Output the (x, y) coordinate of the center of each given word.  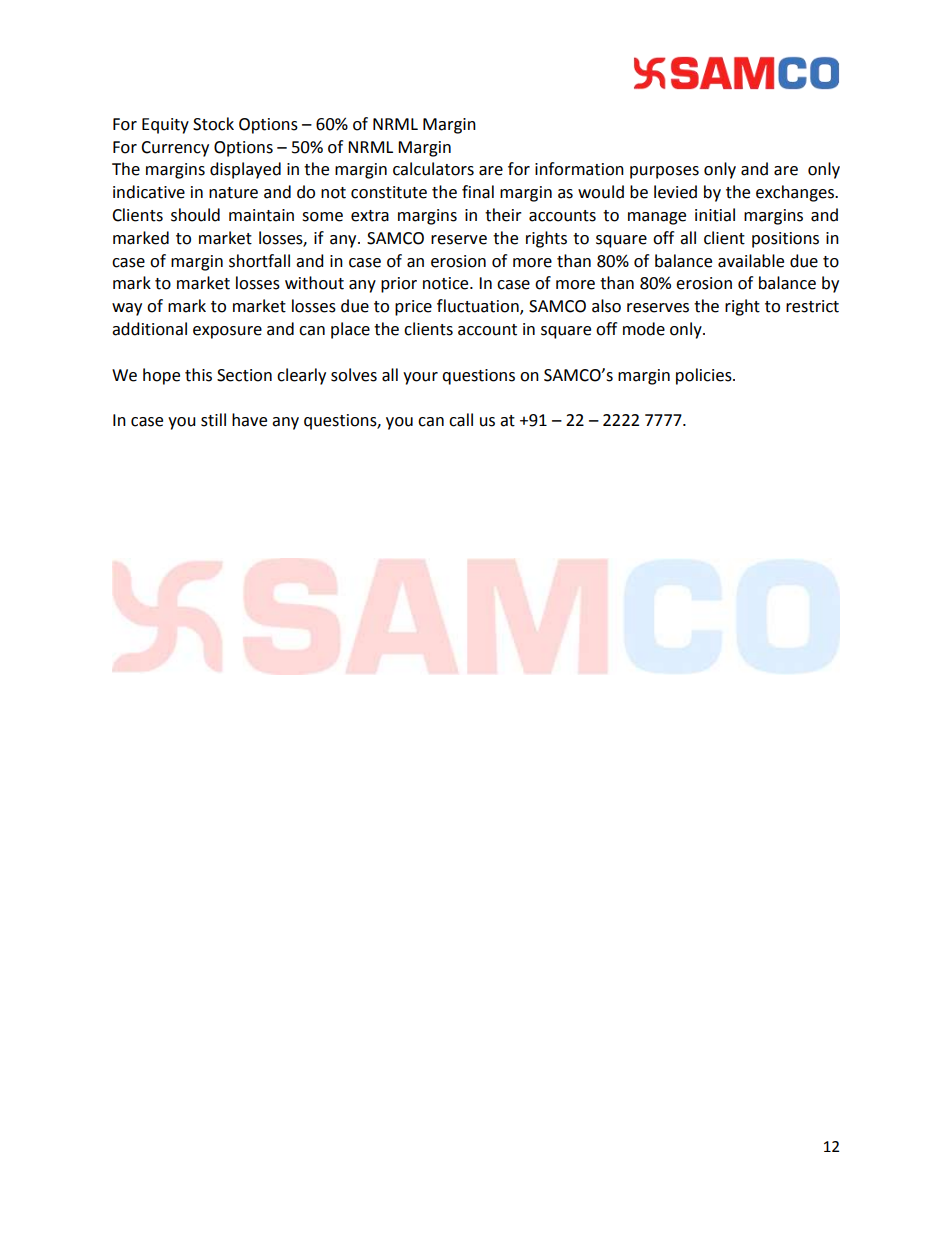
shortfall (259, 261)
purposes (664, 172)
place (350, 330)
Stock (213, 124)
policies (705, 376)
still (213, 420)
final (478, 192)
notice (447, 283)
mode (644, 329)
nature (233, 193)
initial (715, 215)
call (461, 420)
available (751, 261)
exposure (227, 332)
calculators (433, 169)
